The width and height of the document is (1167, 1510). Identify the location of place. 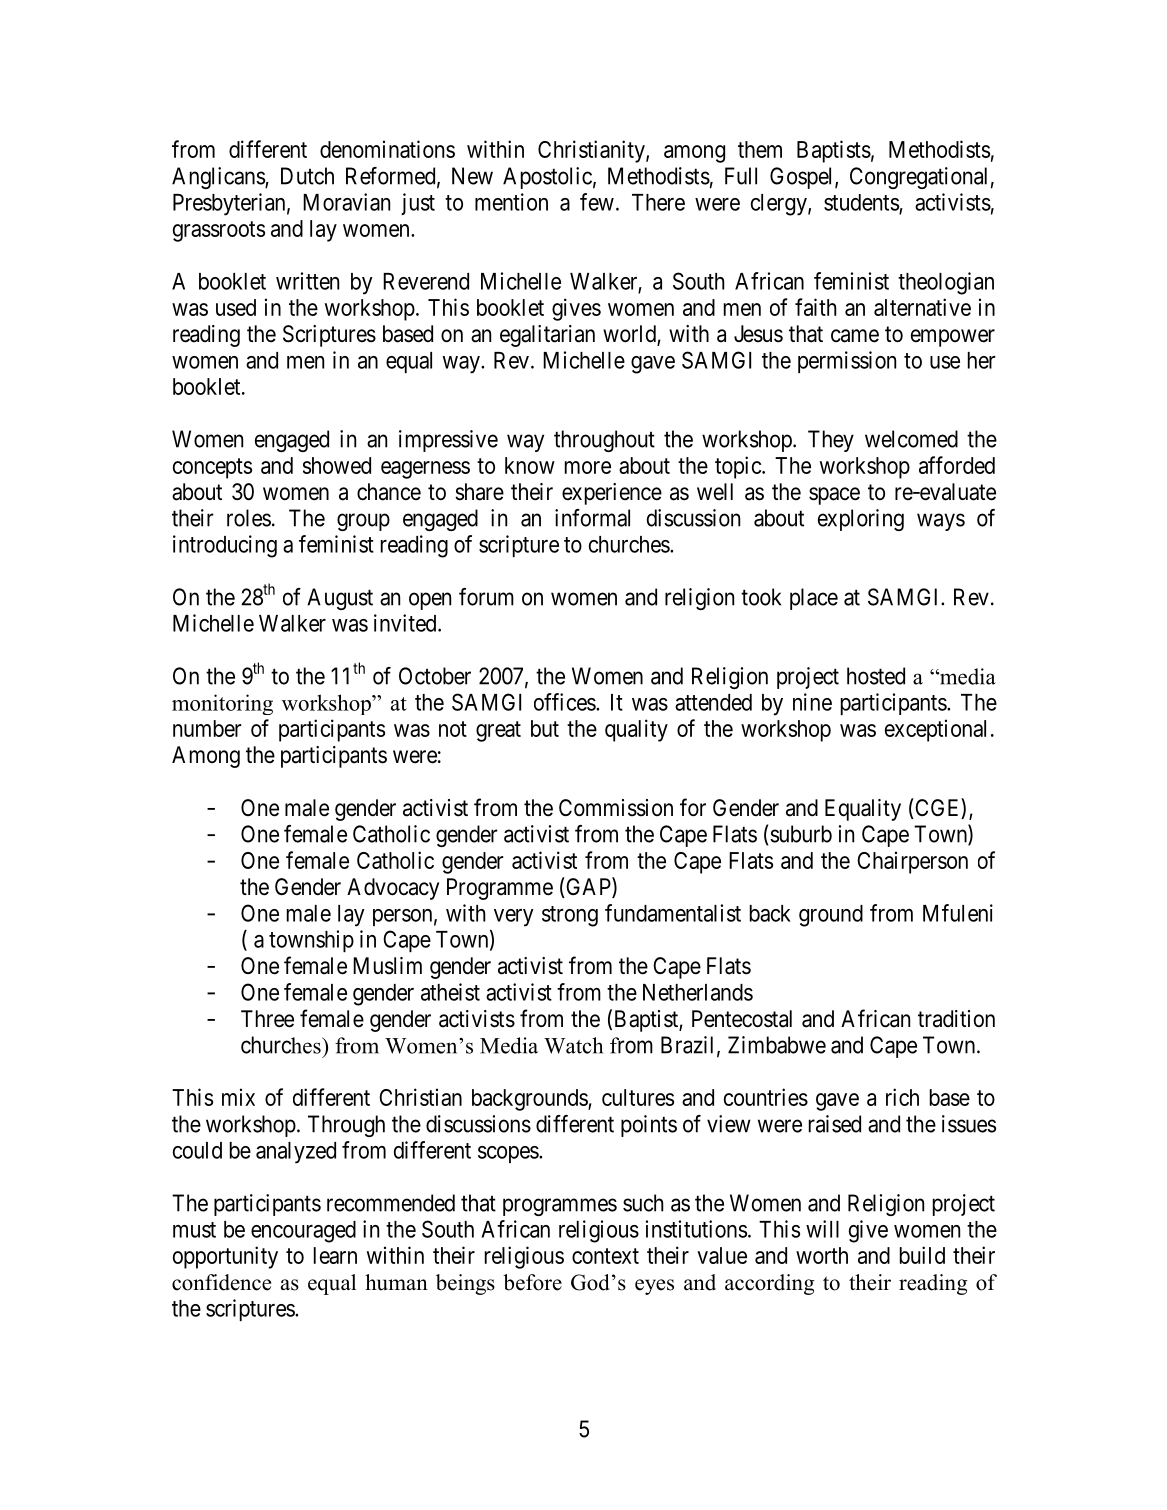
(814, 599).
